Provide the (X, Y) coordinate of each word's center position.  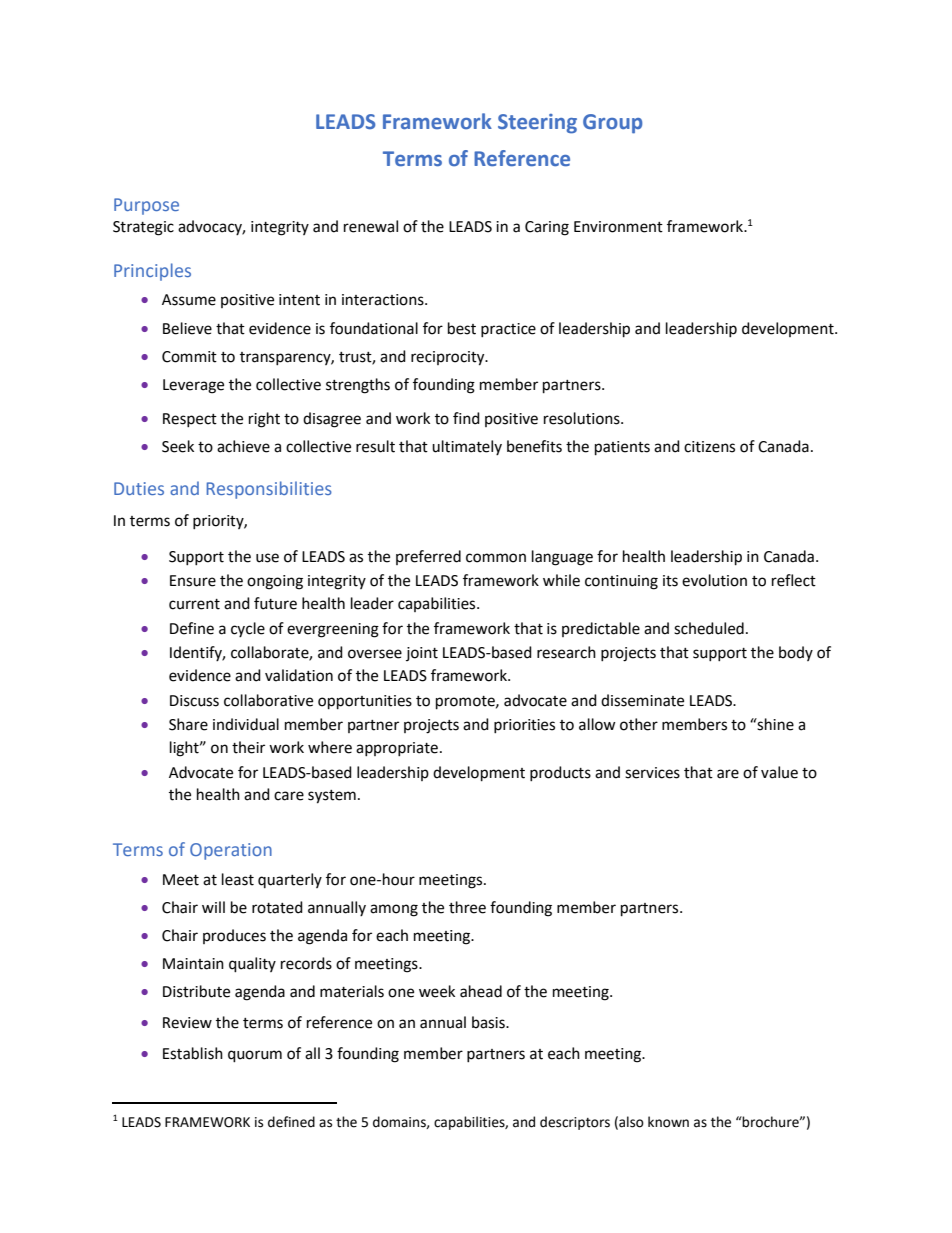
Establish (193, 1053)
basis (489, 1022)
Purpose (146, 206)
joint (422, 654)
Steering (537, 124)
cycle (248, 629)
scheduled (709, 628)
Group (612, 124)
